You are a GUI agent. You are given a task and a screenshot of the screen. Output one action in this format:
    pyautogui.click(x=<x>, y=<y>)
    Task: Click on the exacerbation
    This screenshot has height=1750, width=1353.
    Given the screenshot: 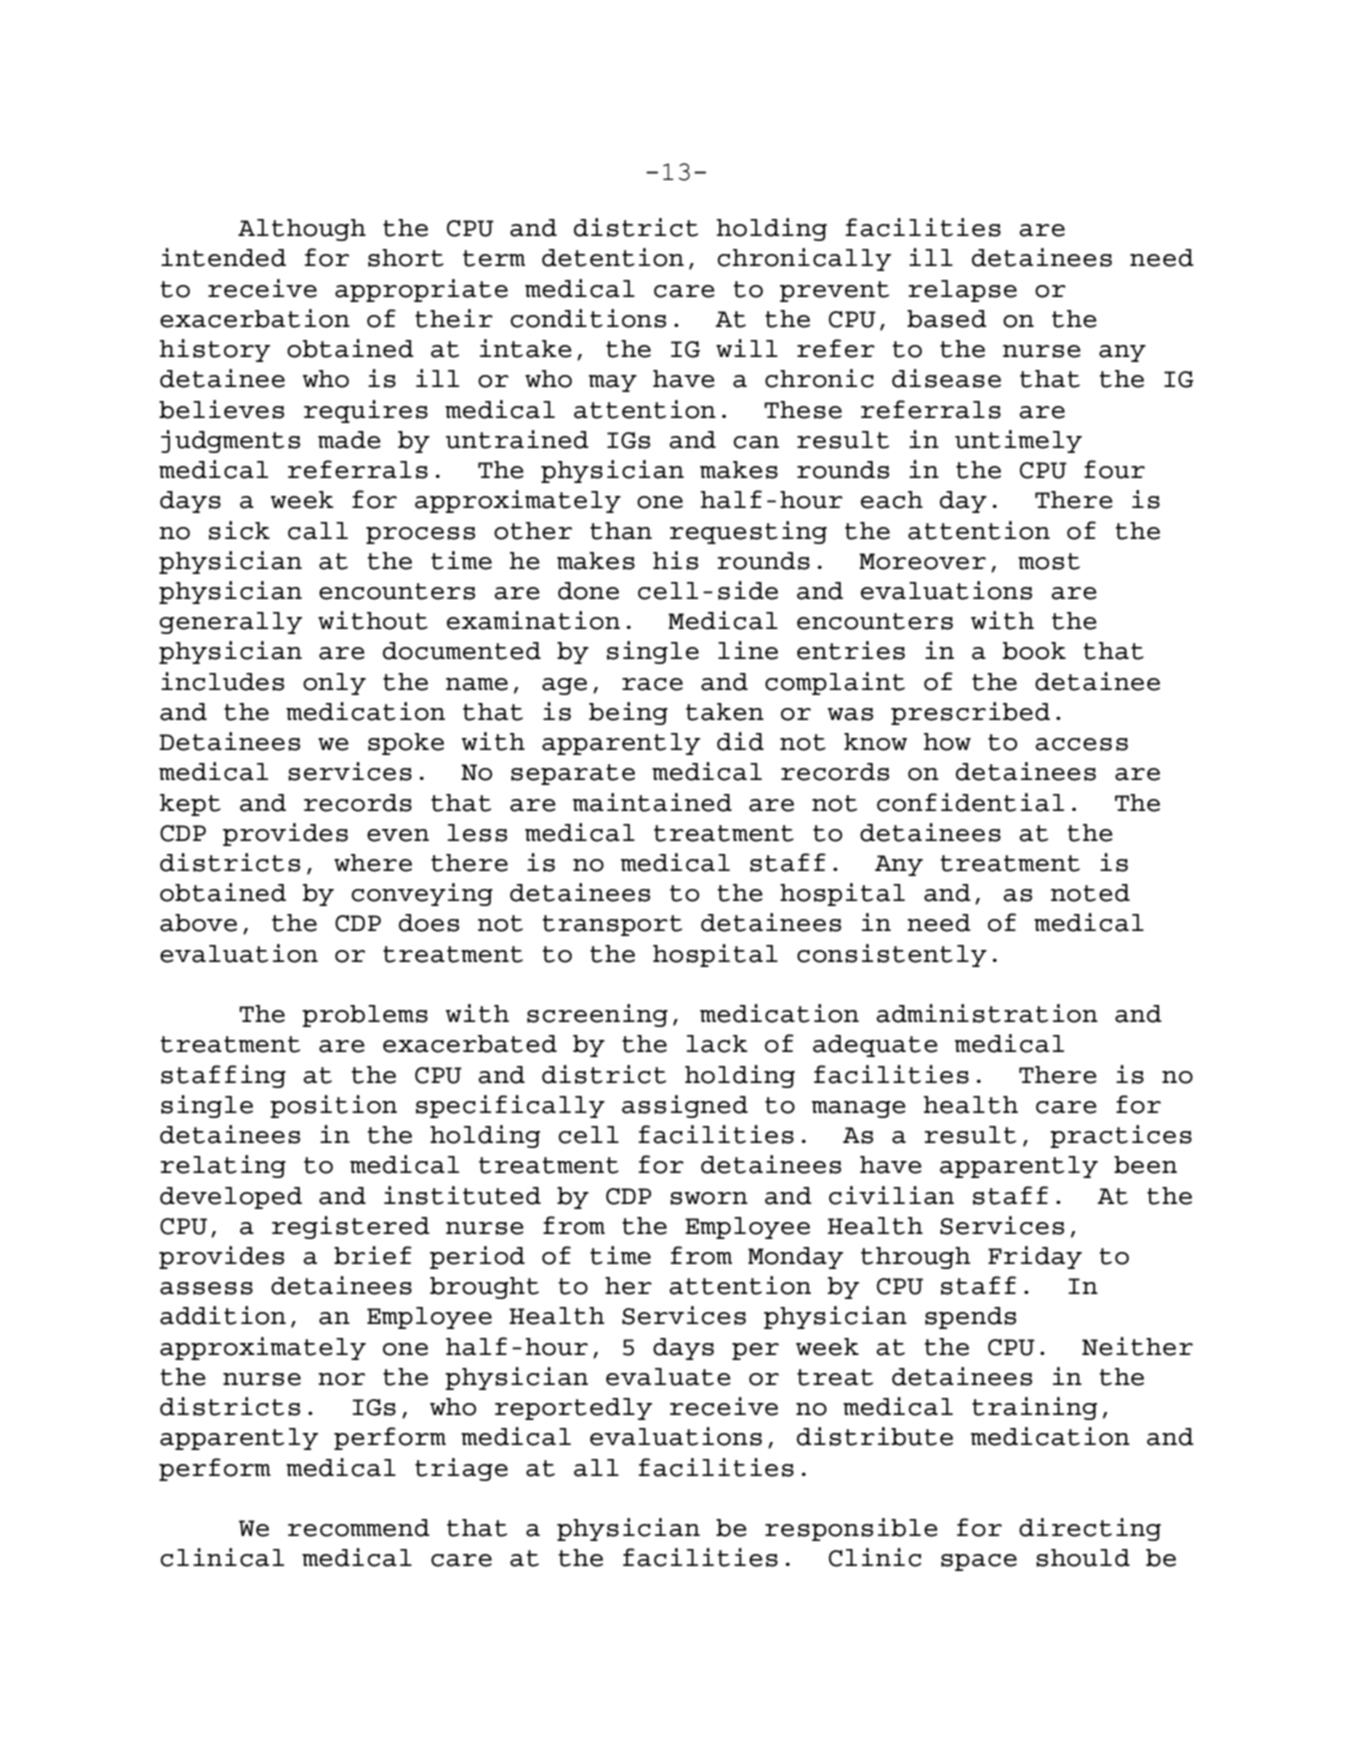 What is the action you would take?
    pyautogui.click(x=255, y=318)
